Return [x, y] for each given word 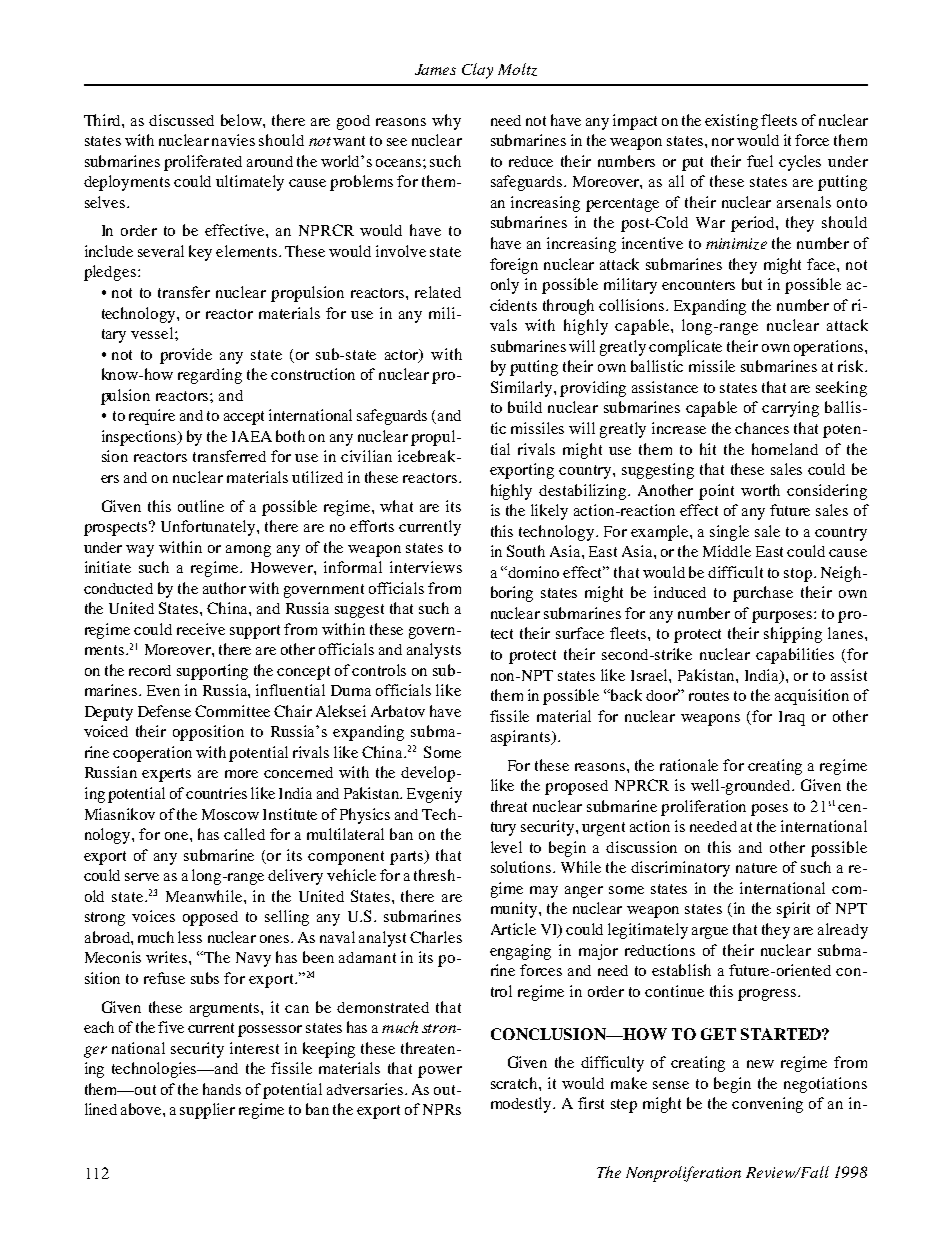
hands [222, 1089]
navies [233, 140]
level [506, 847]
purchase [763, 594]
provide [186, 356]
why [446, 122]
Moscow [230, 814]
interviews [426, 567]
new [760, 1064]
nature [756, 868]
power [440, 1072]
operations [830, 348]
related [438, 292]
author [224, 588]
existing [731, 122]
